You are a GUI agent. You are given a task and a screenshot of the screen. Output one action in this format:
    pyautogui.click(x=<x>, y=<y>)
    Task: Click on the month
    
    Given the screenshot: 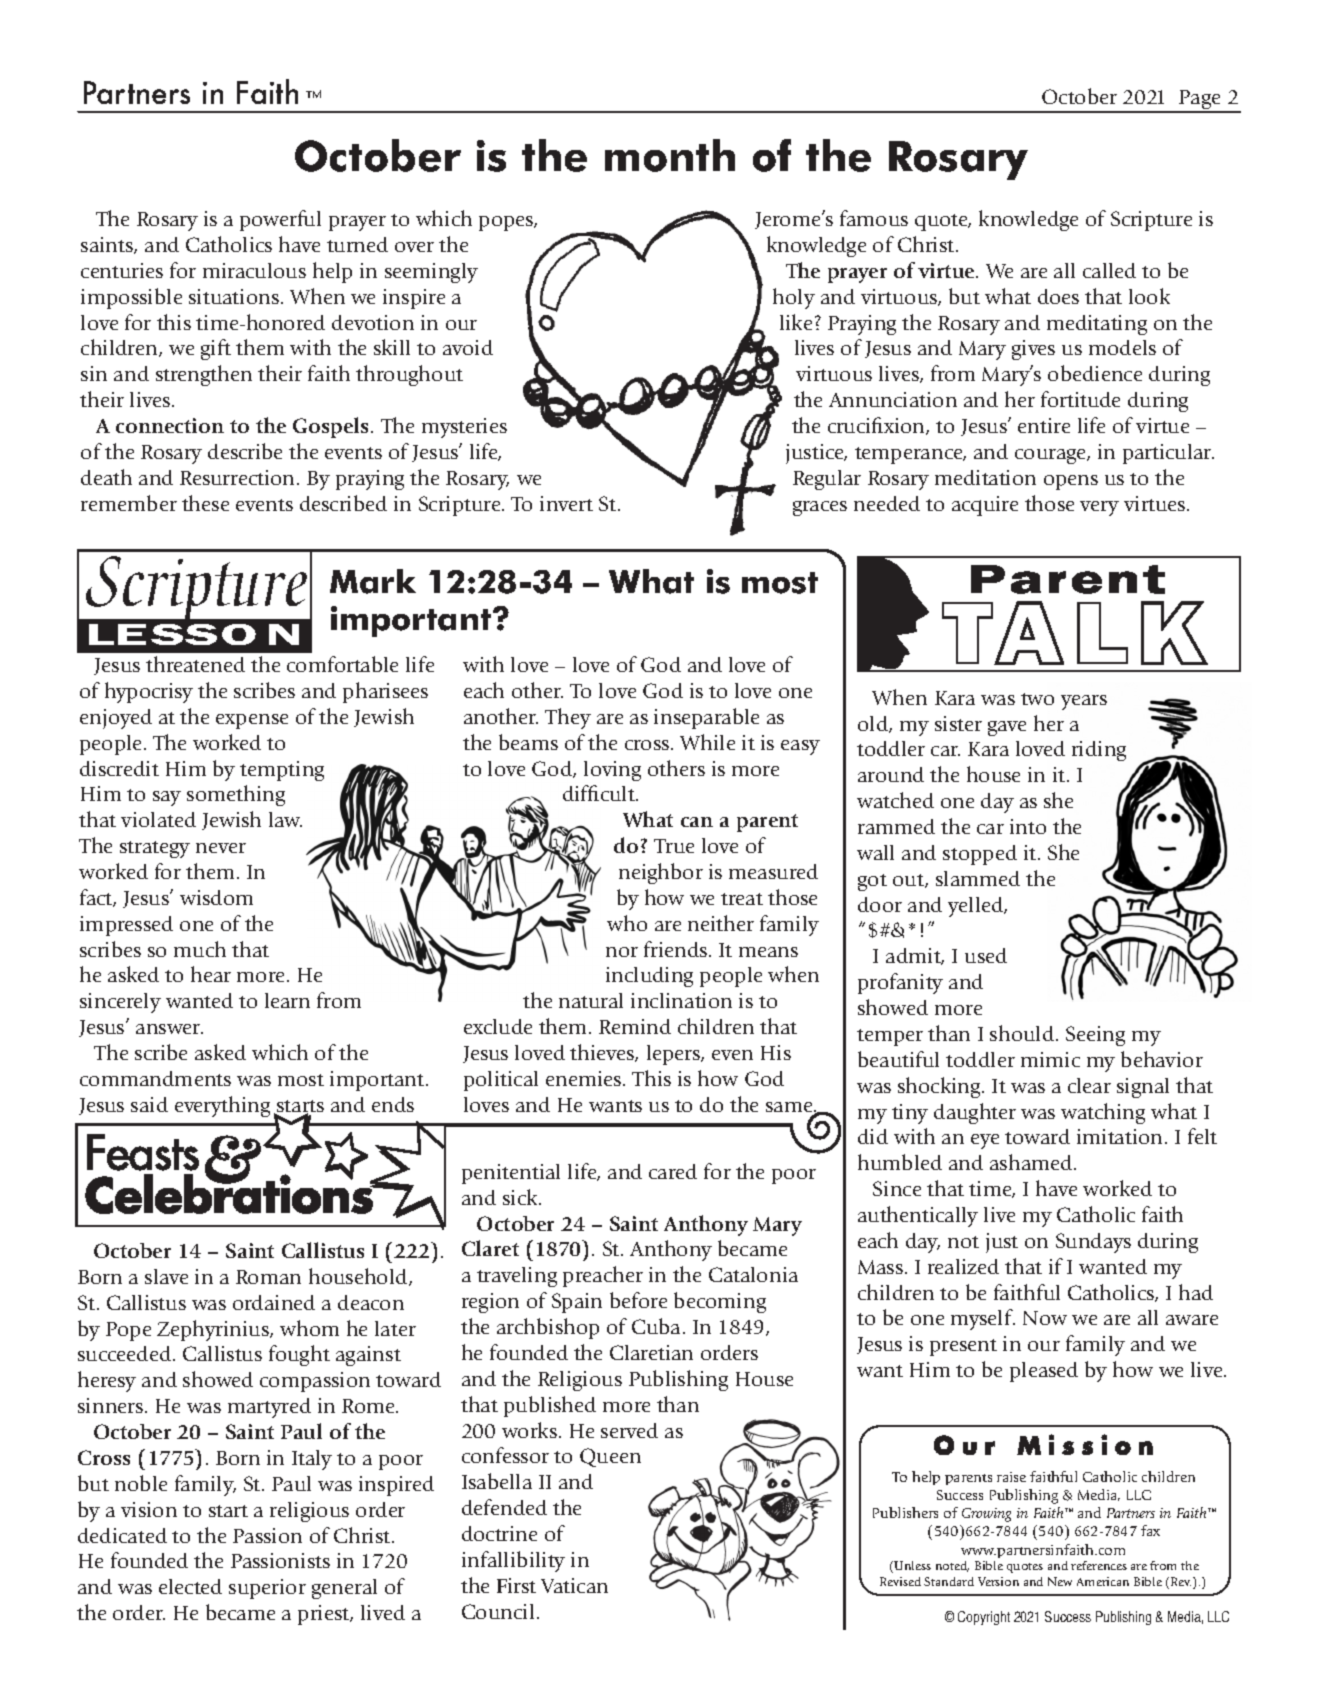 What is the action you would take?
    pyautogui.click(x=670, y=155)
